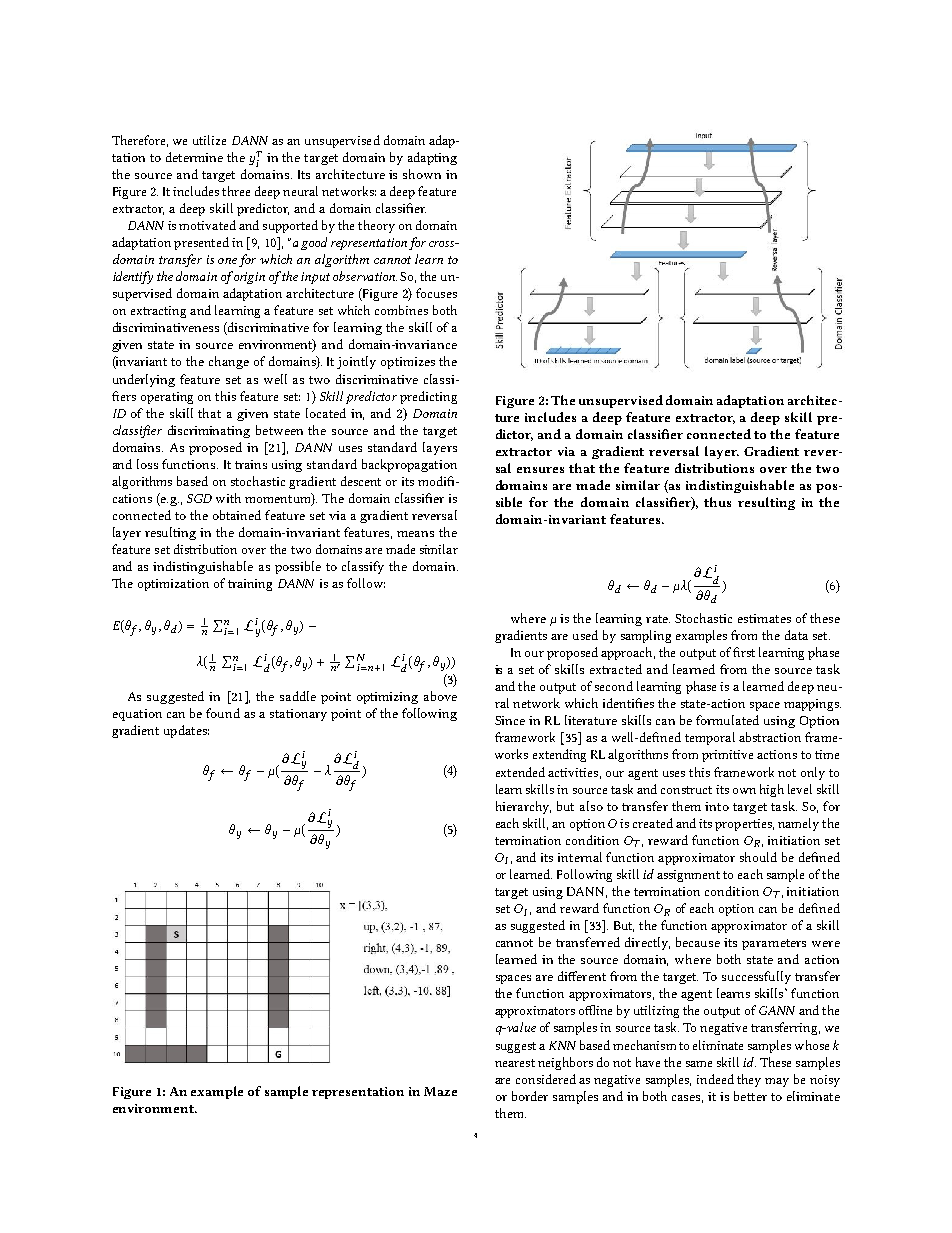 Image resolution: width=952 pixels, height=1233 pixels. Describe the element at coordinates (717, 502) in the screenshot. I see `thus` at that location.
